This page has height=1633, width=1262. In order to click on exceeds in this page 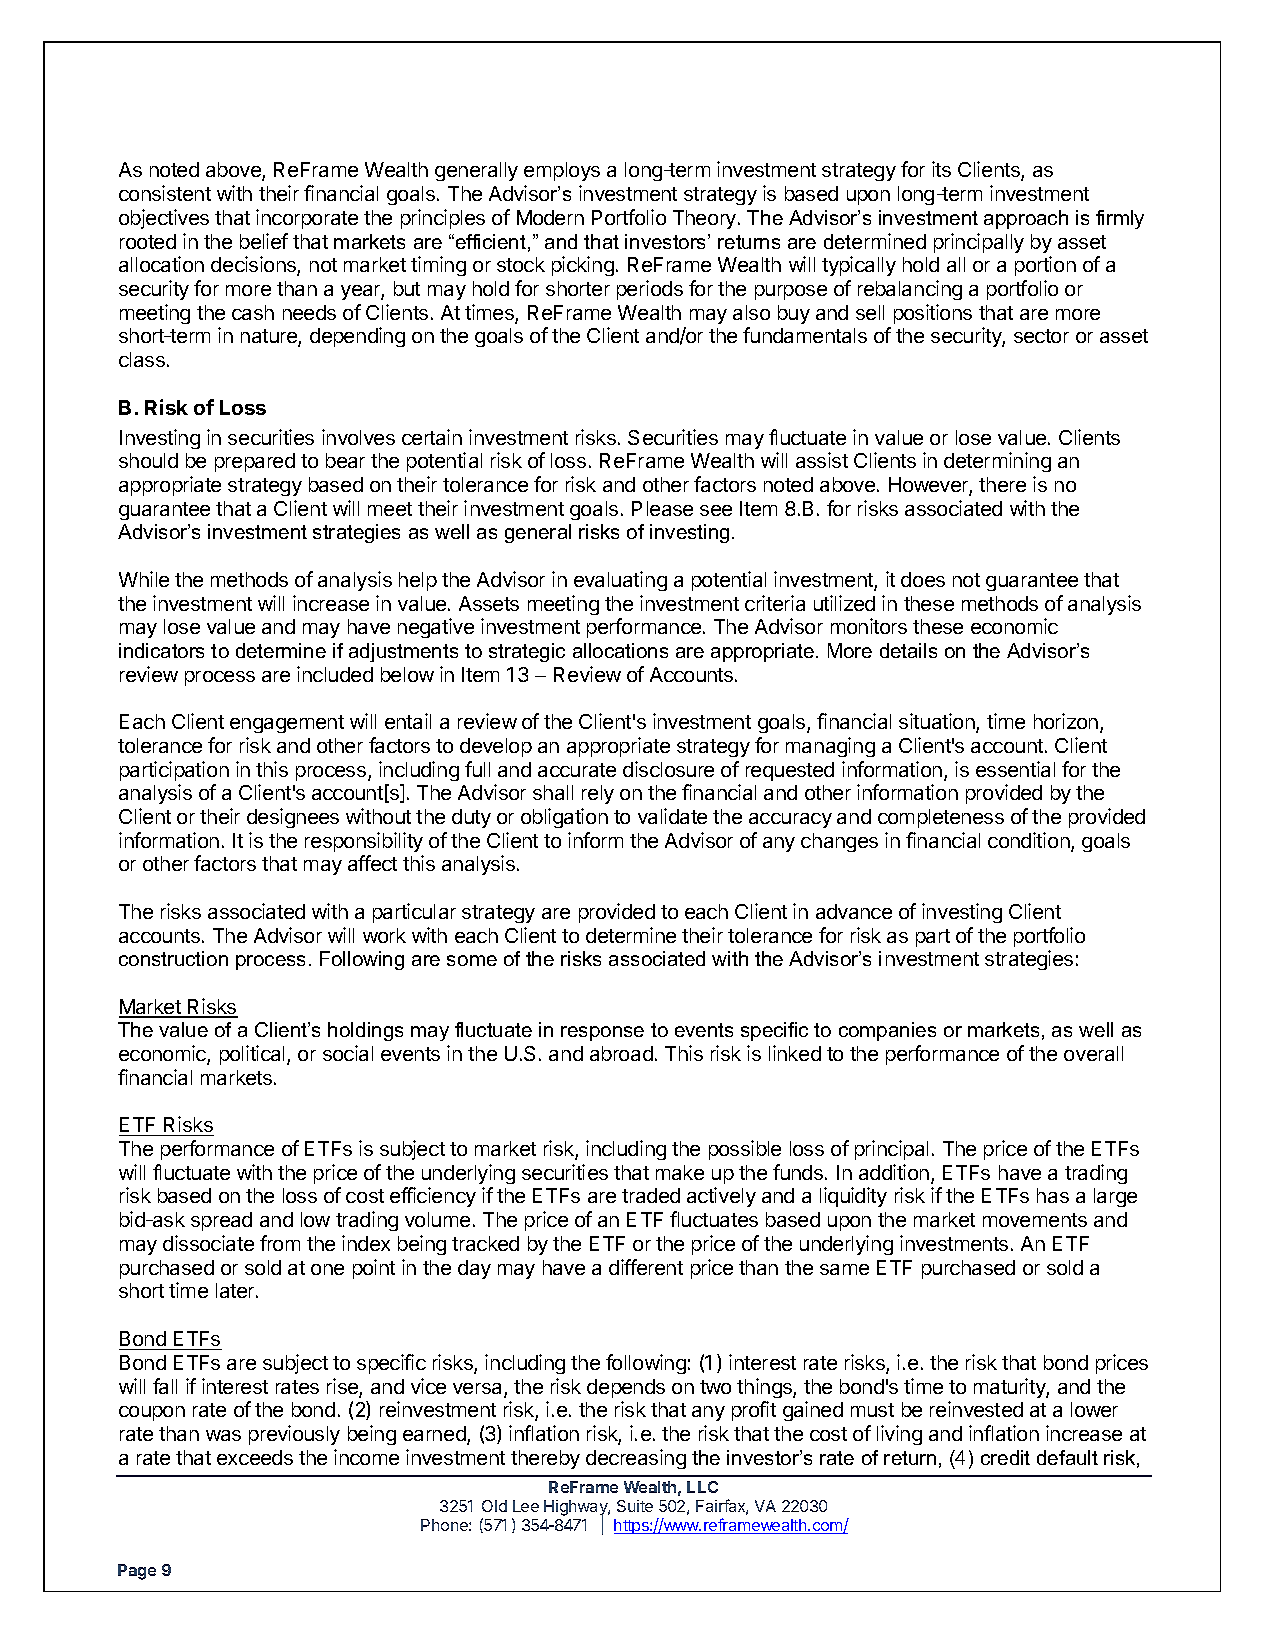, I will do `click(255, 1457)`.
